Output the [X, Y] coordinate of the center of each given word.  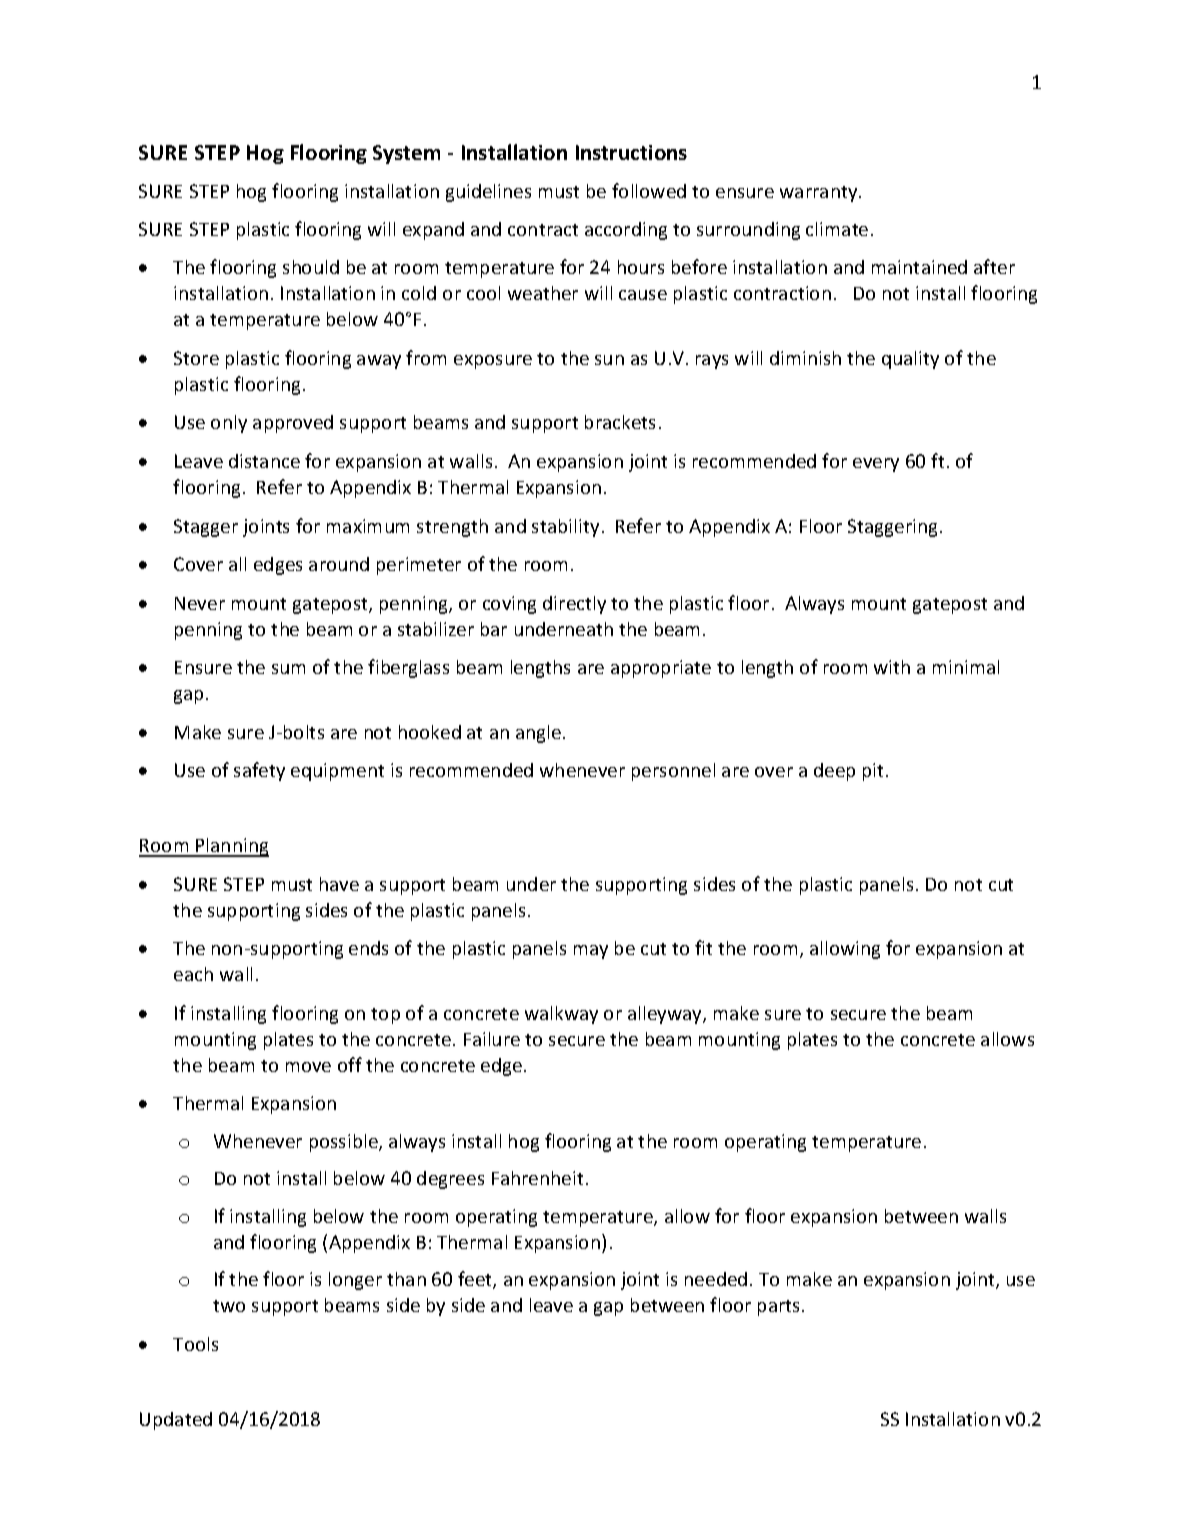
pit [873, 772]
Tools [195, 1344]
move [308, 1067]
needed [716, 1279]
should [311, 267]
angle [538, 734]
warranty [820, 194]
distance [264, 461]
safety [259, 771]
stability [565, 528]
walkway [561, 1015]
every [876, 465]
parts [780, 1308]
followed [649, 190]
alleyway [666, 1015]
